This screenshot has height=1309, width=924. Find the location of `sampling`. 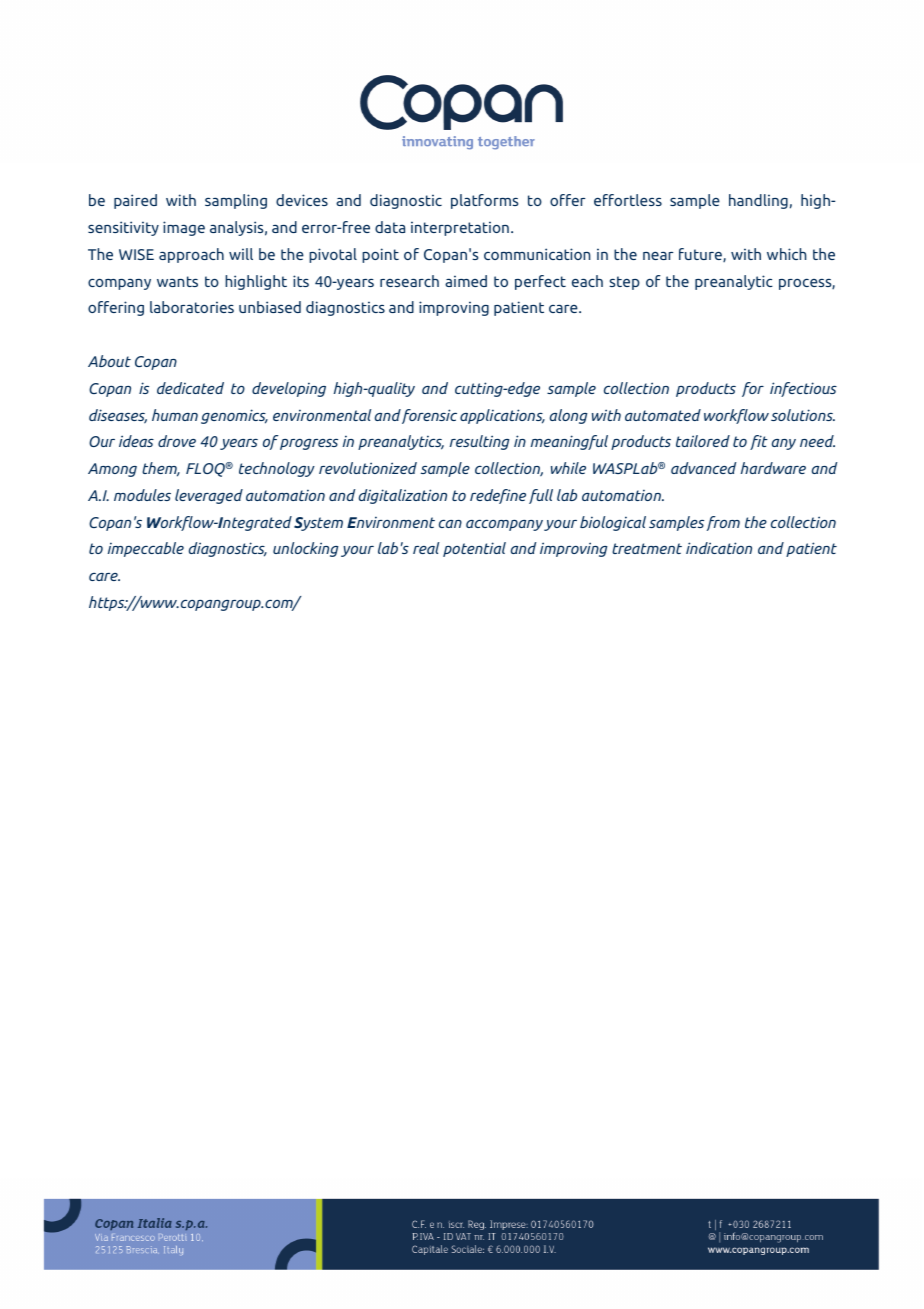

sampling is located at coordinates (236, 201).
